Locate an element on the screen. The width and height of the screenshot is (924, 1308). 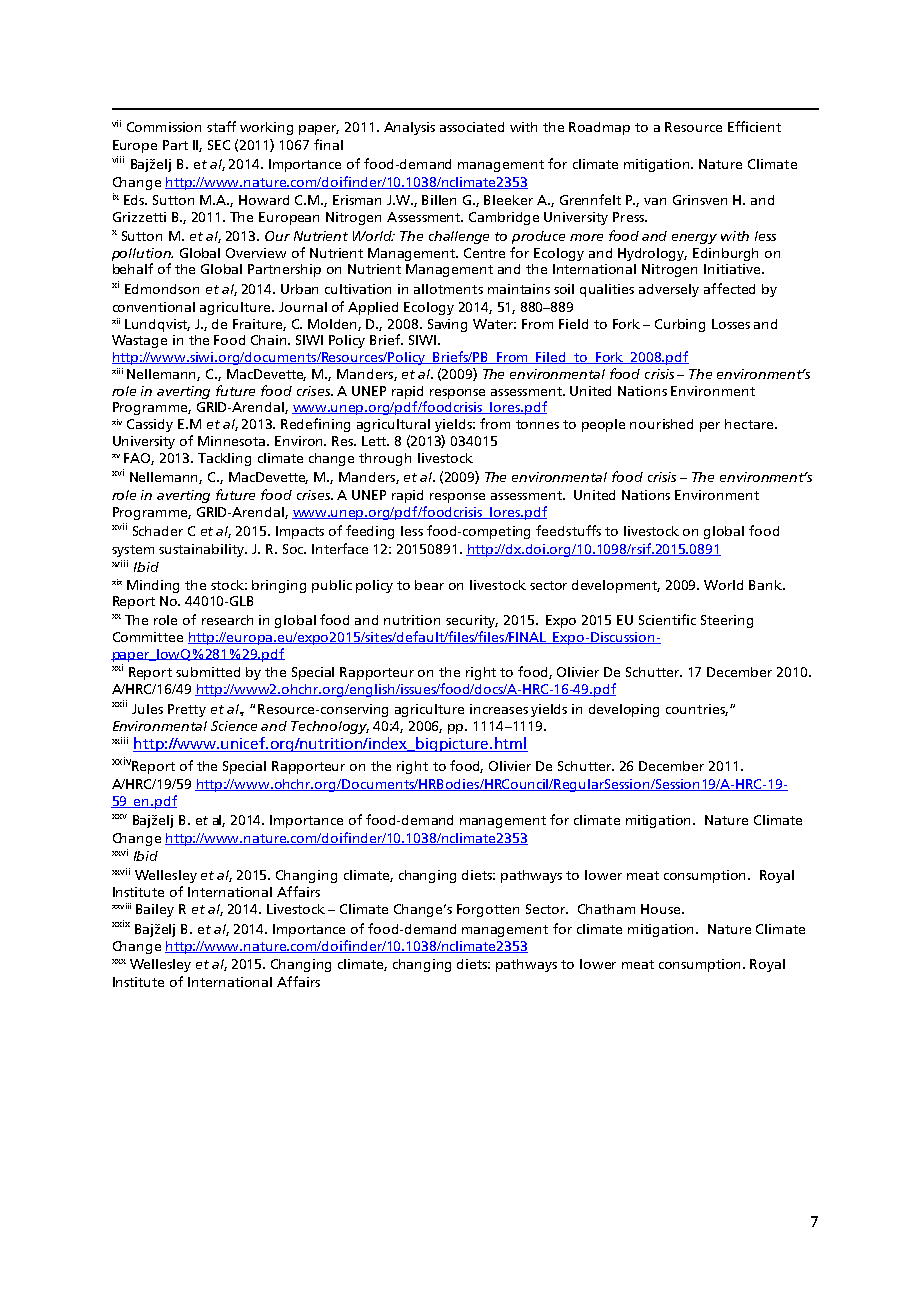
conventional is located at coordinates (154, 307).
